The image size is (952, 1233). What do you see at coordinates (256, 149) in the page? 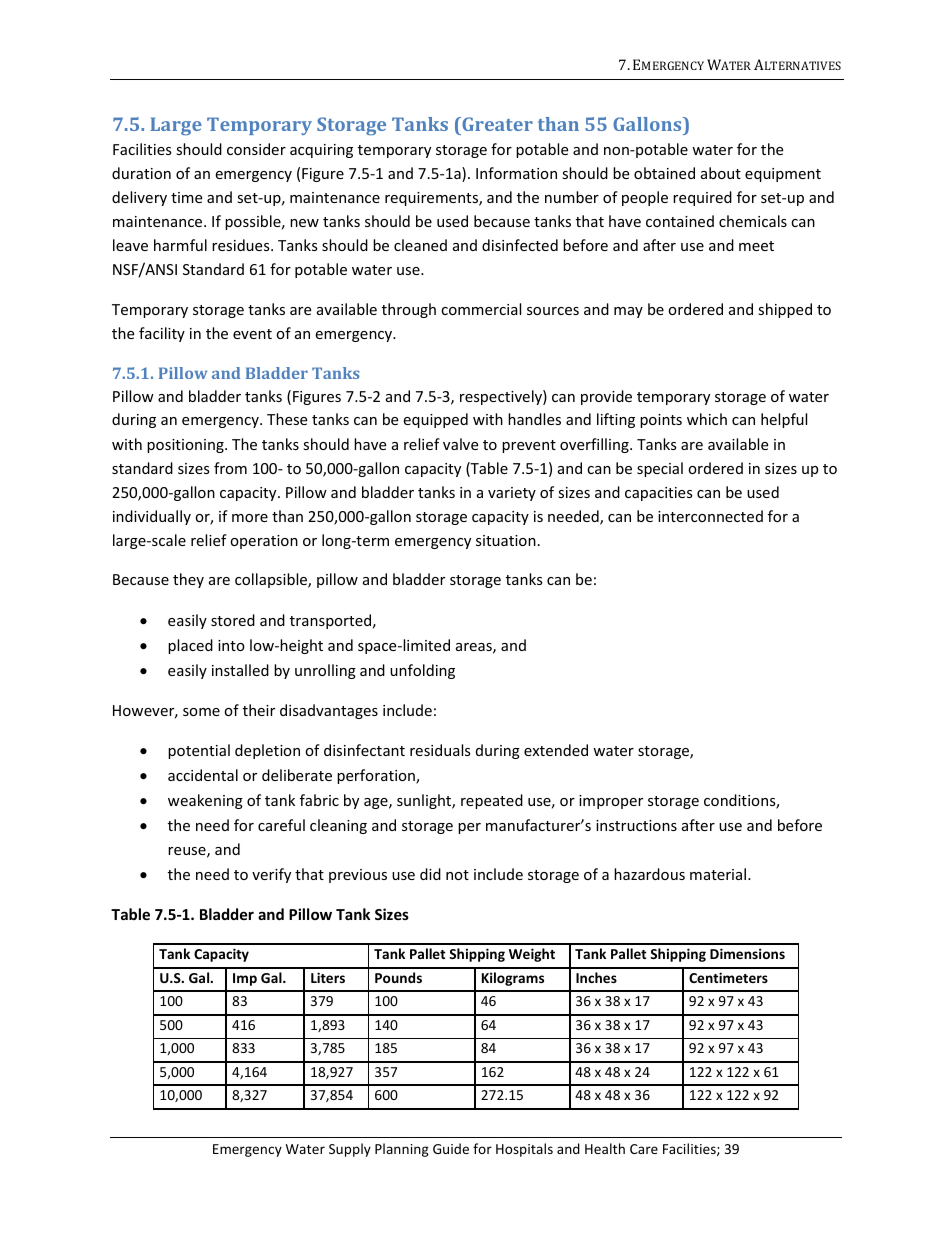
I see `consider` at bounding box center [256, 149].
